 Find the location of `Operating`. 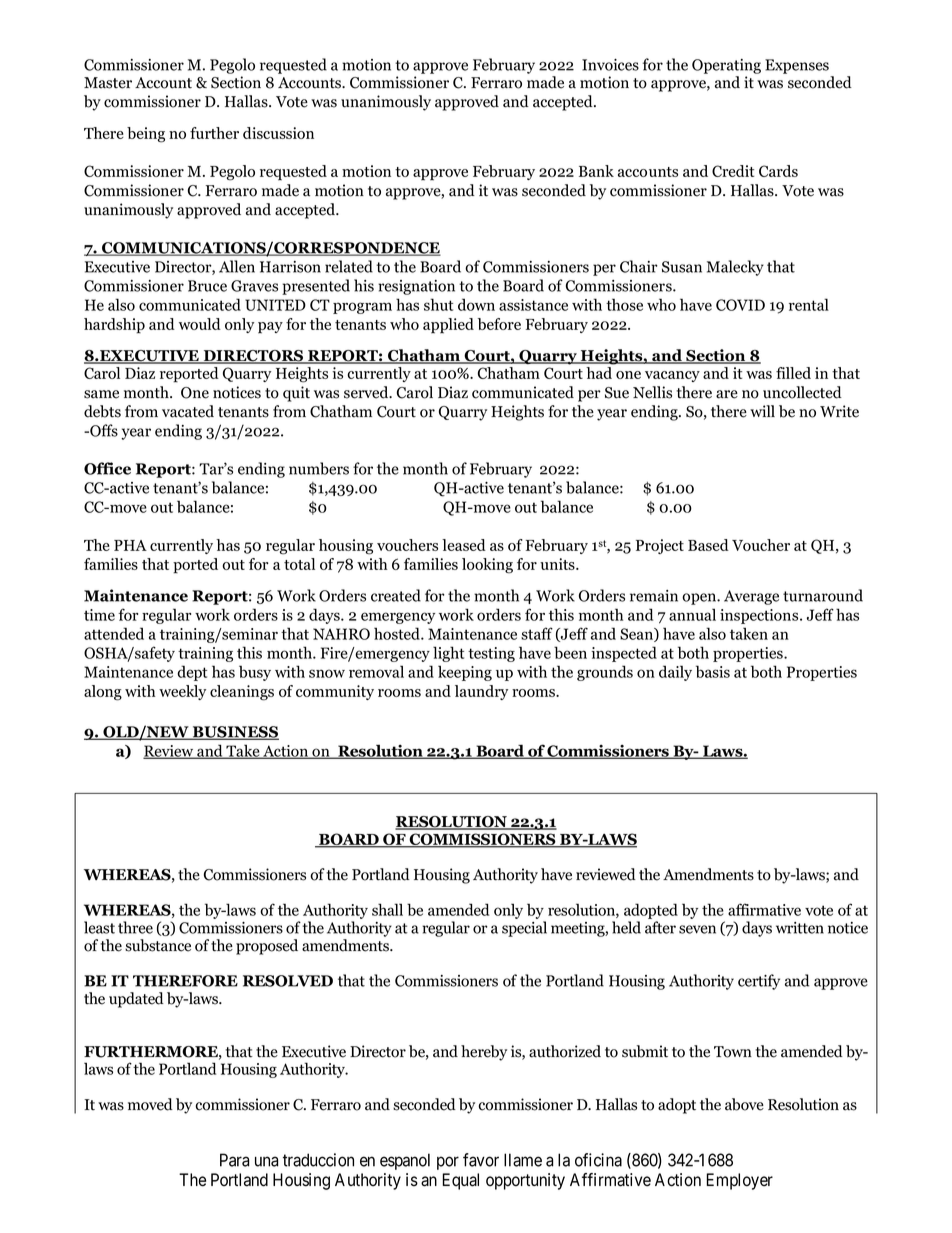

Operating is located at coordinates (726, 66).
